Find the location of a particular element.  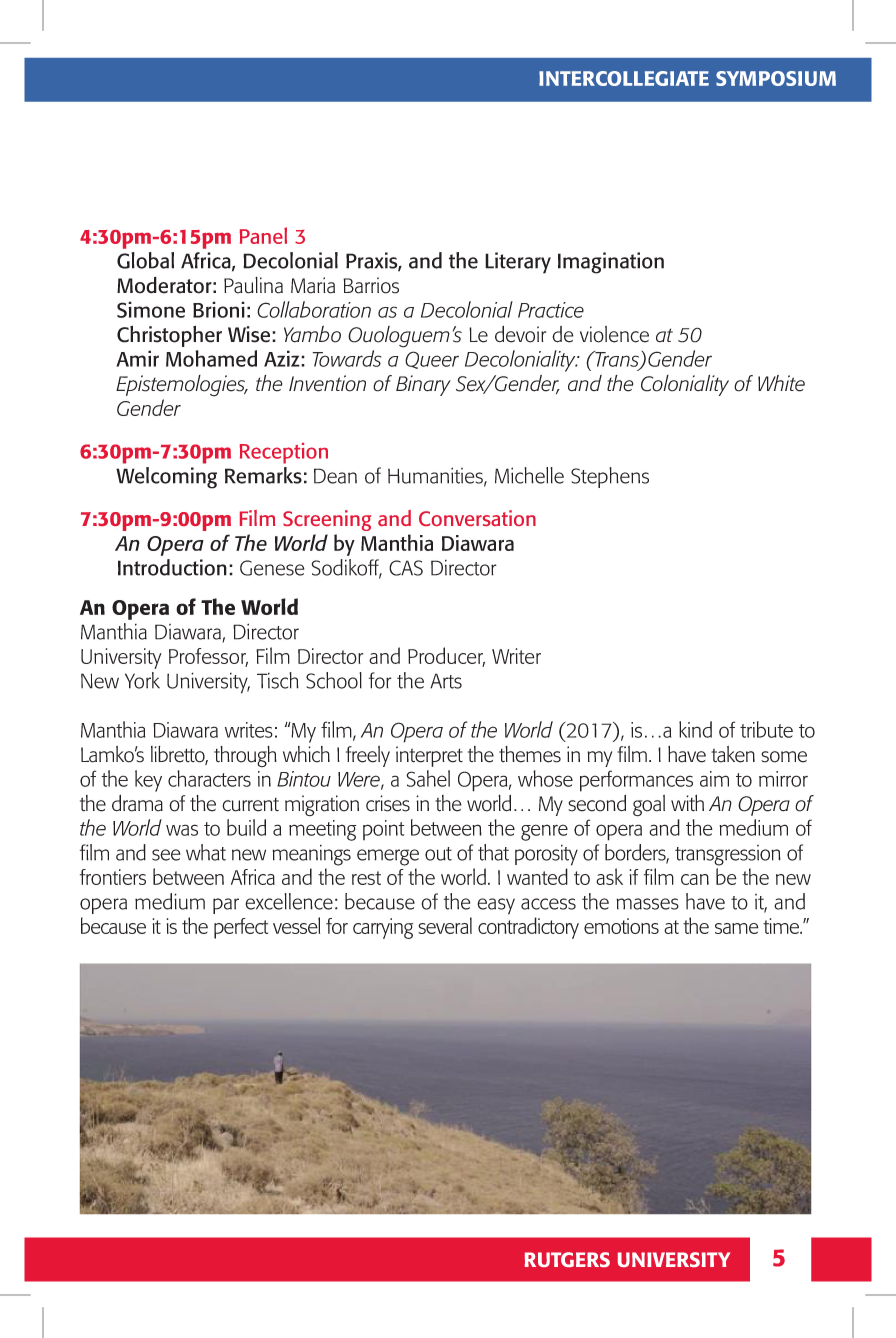

perfect is located at coordinates (241, 928).
